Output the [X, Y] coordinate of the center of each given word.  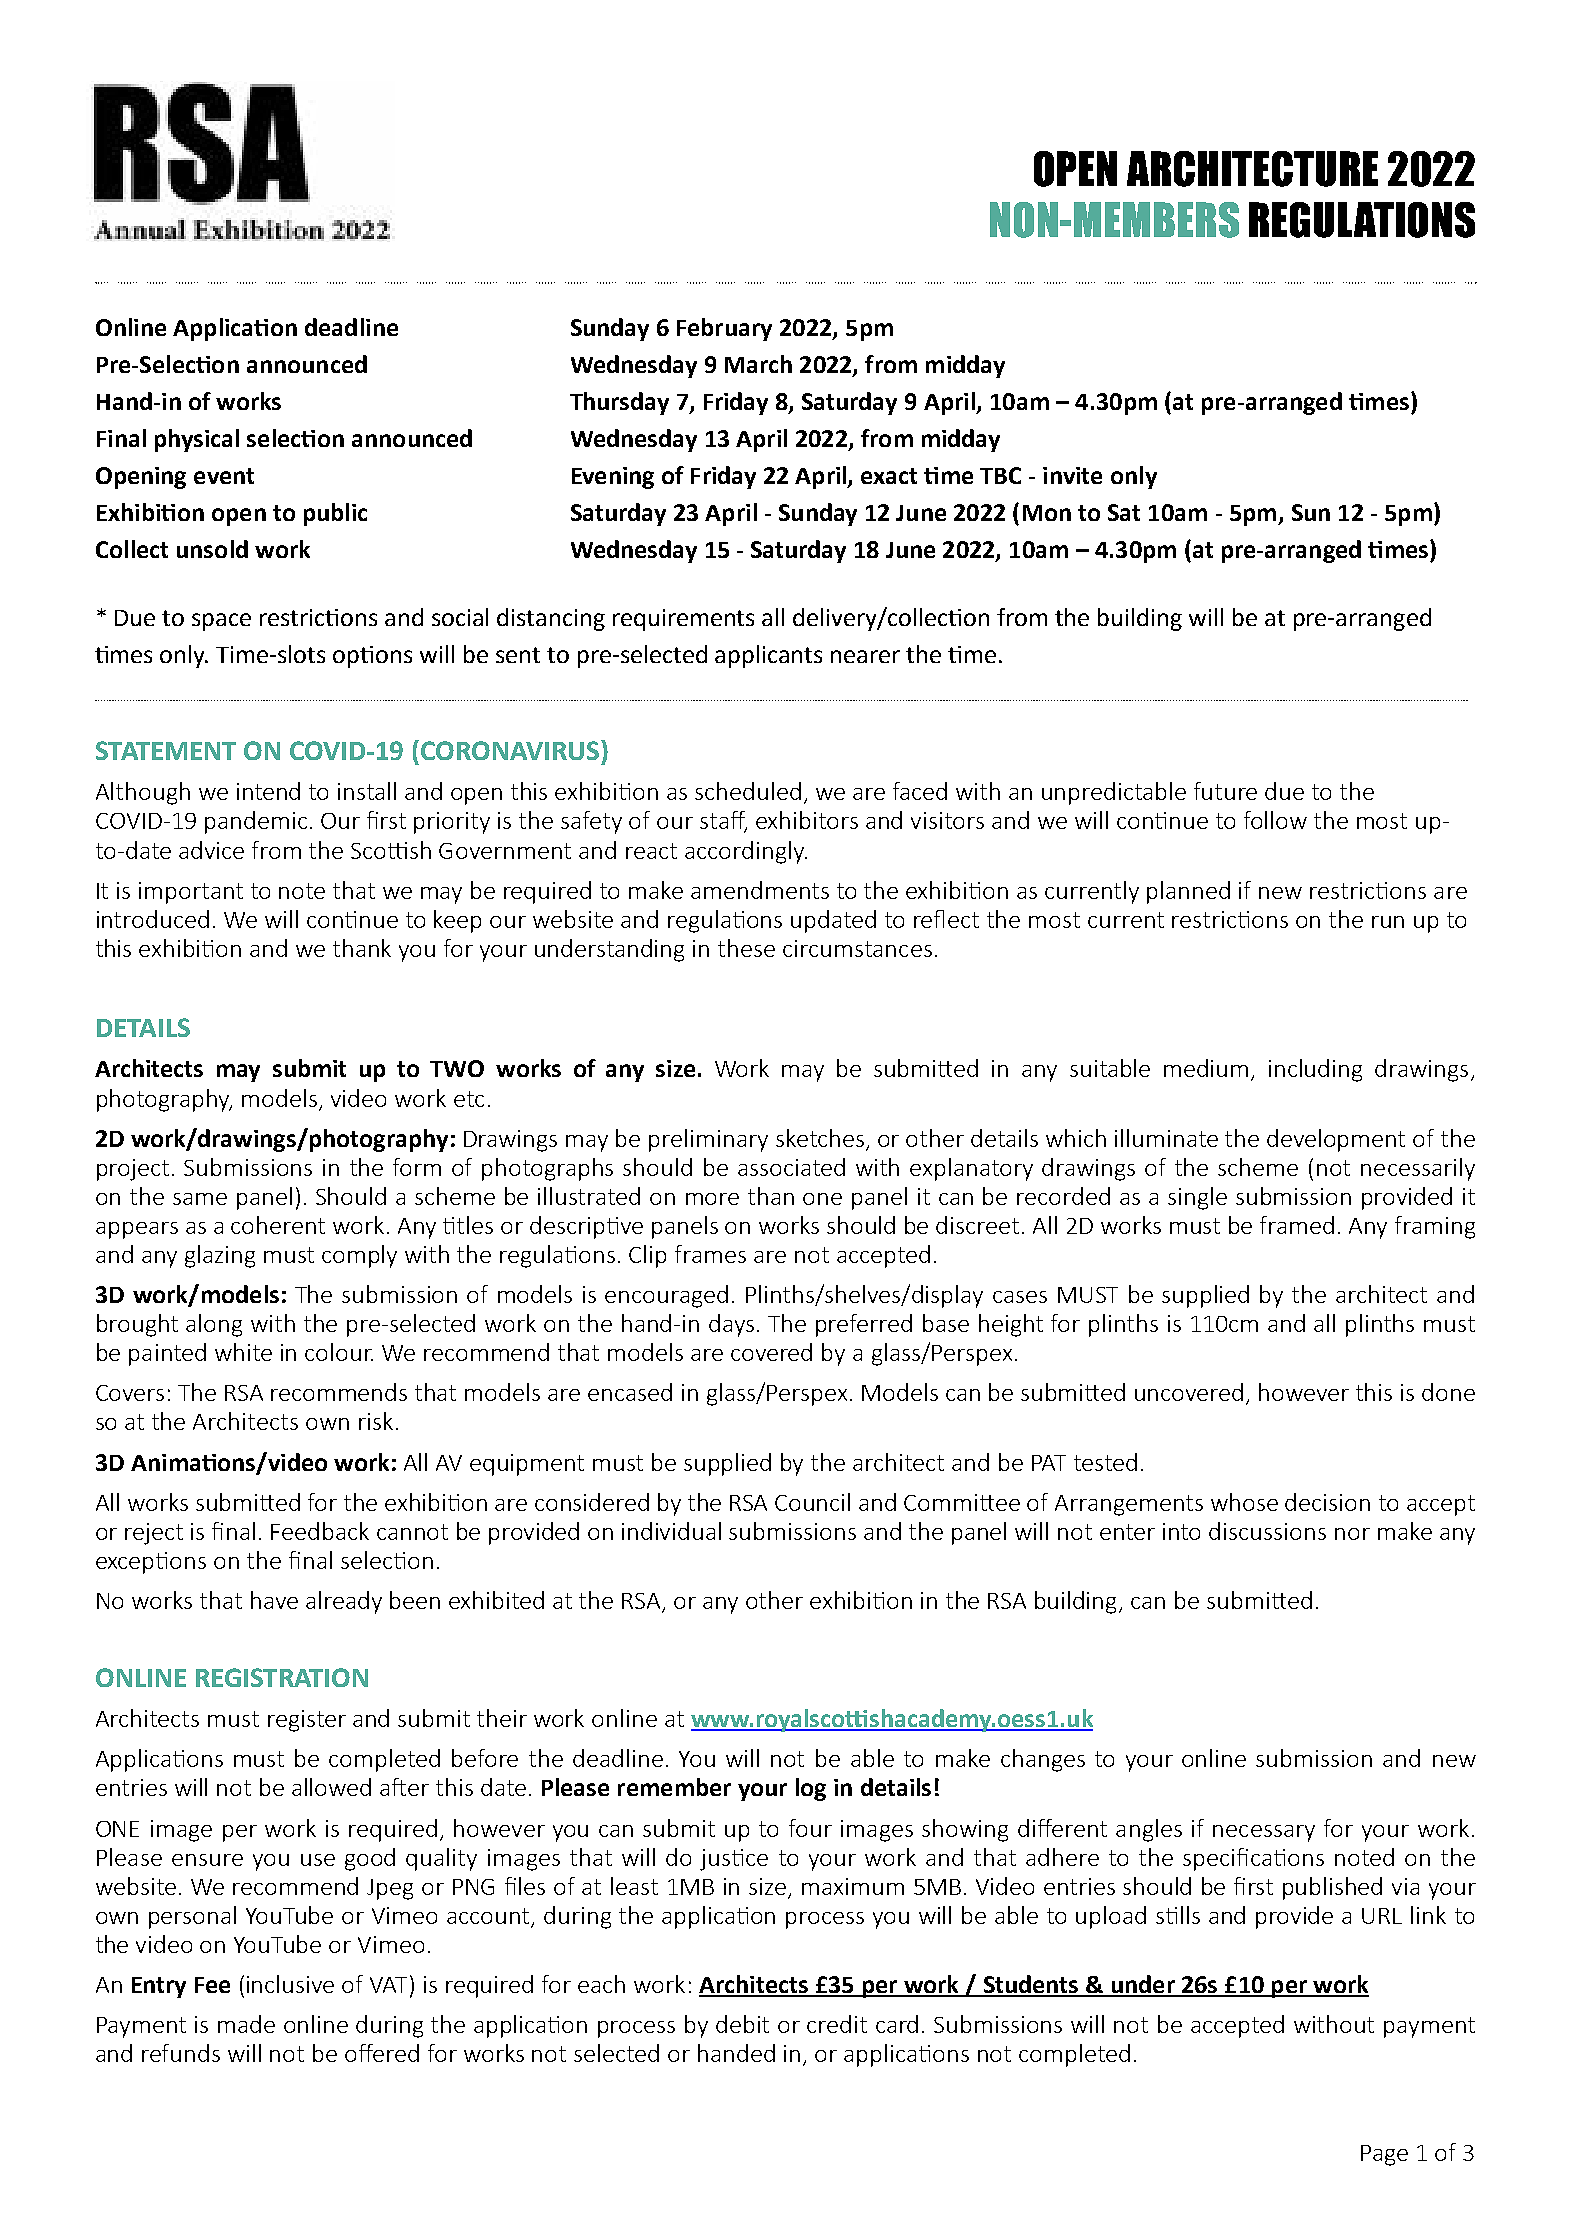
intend [268, 791]
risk [376, 1421]
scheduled [748, 791]
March [758, 364]
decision [1327, 1502]
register [307, 1721]
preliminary [708, 1140]
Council [812, 1502]
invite [1072, 475]
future [1225, 791]
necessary [1264, 1833]
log [811, 1789]
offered [382, 2053]
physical [197, 440]
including [1315, 1070]
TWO [457, 1068]
